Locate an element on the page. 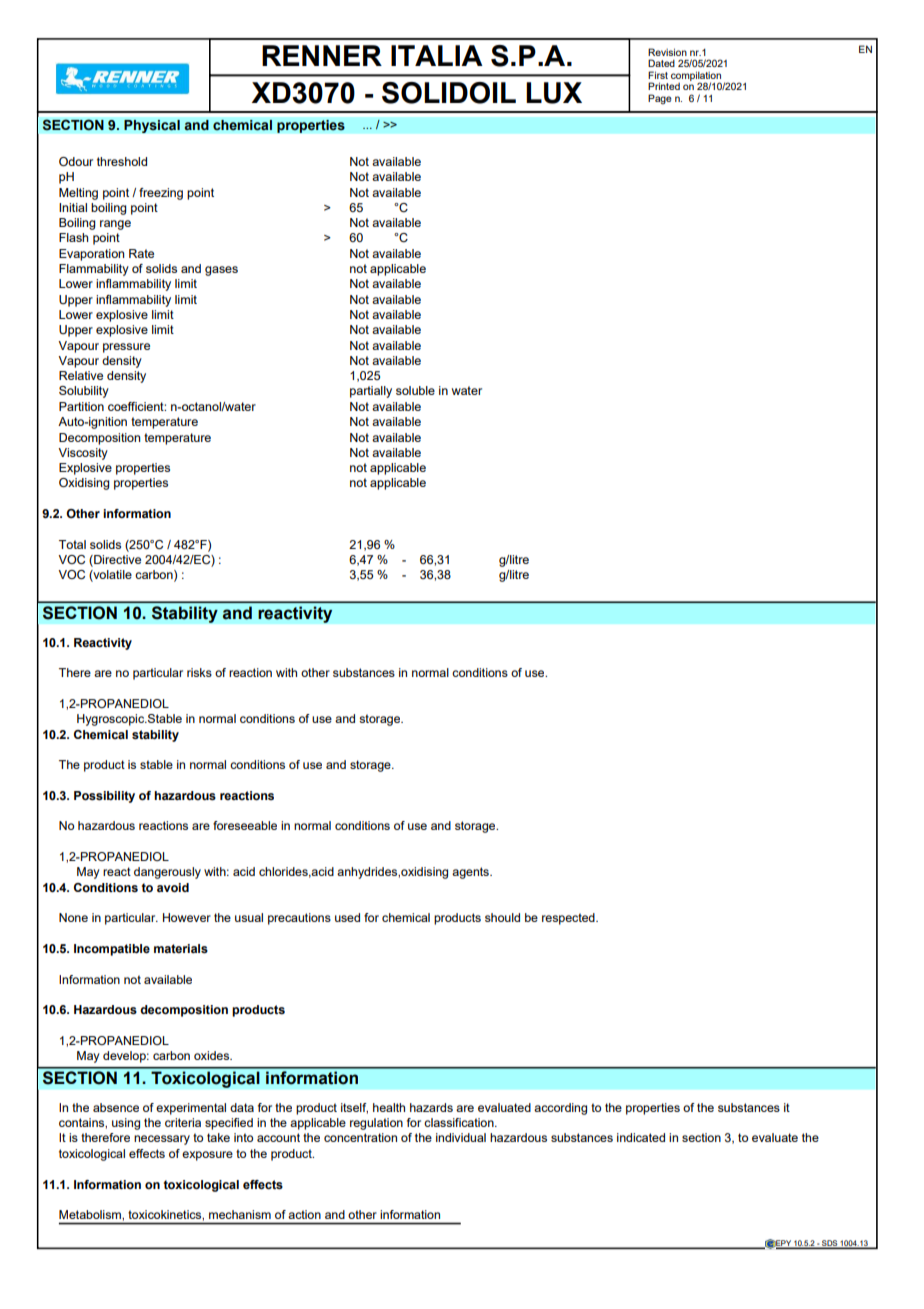 The width and height of the page is (924, 1309). ITALIA is located at coordinates (437, 55).
